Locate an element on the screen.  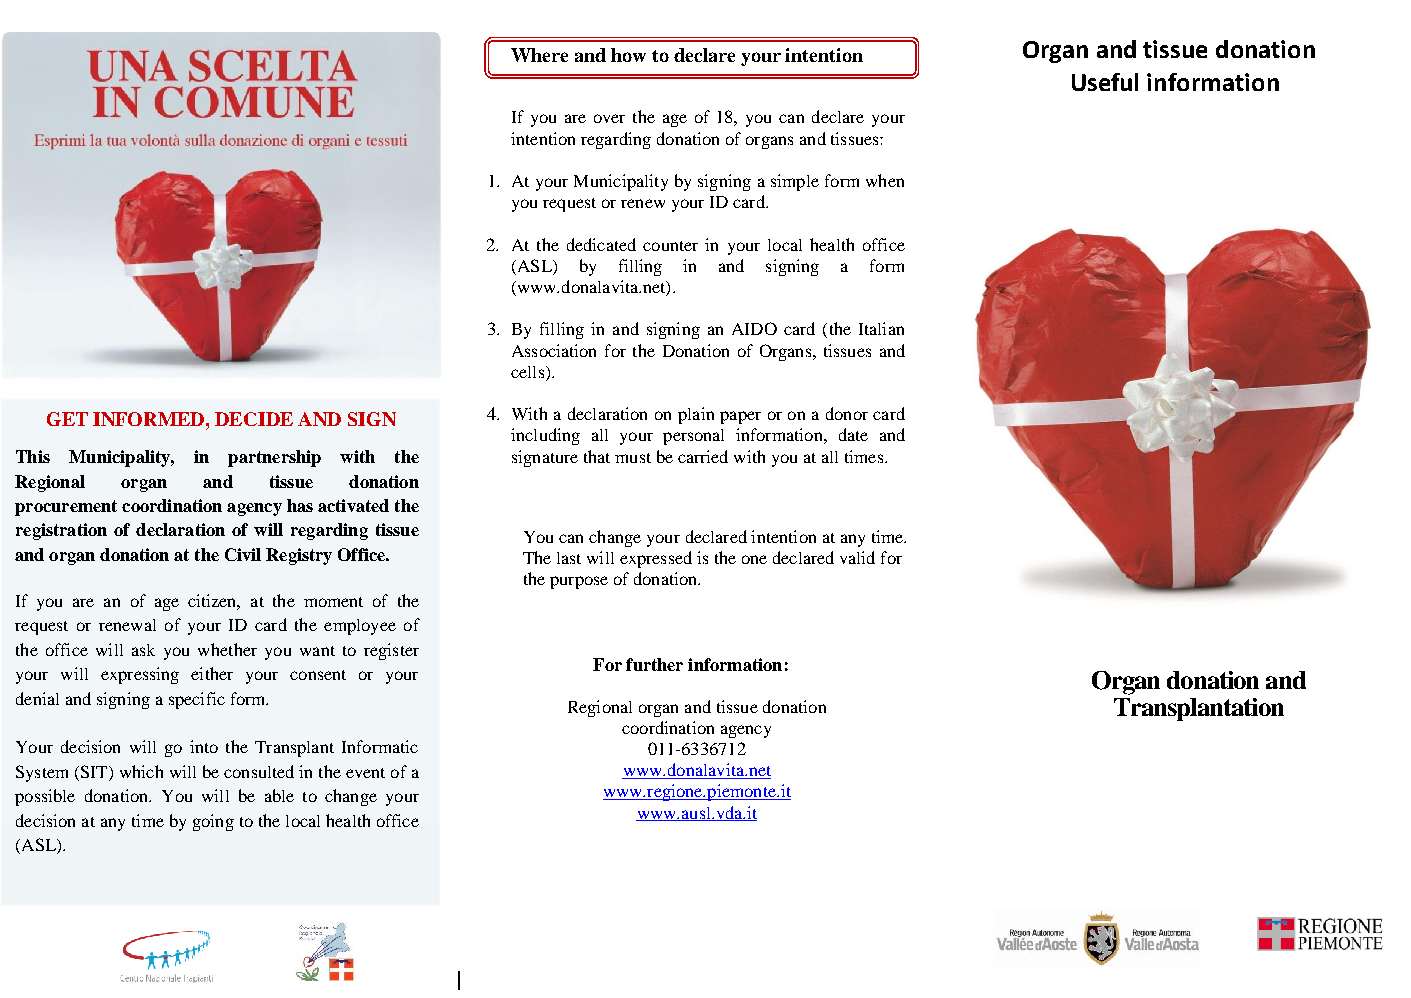
how is located at coordinates (628, 55).
